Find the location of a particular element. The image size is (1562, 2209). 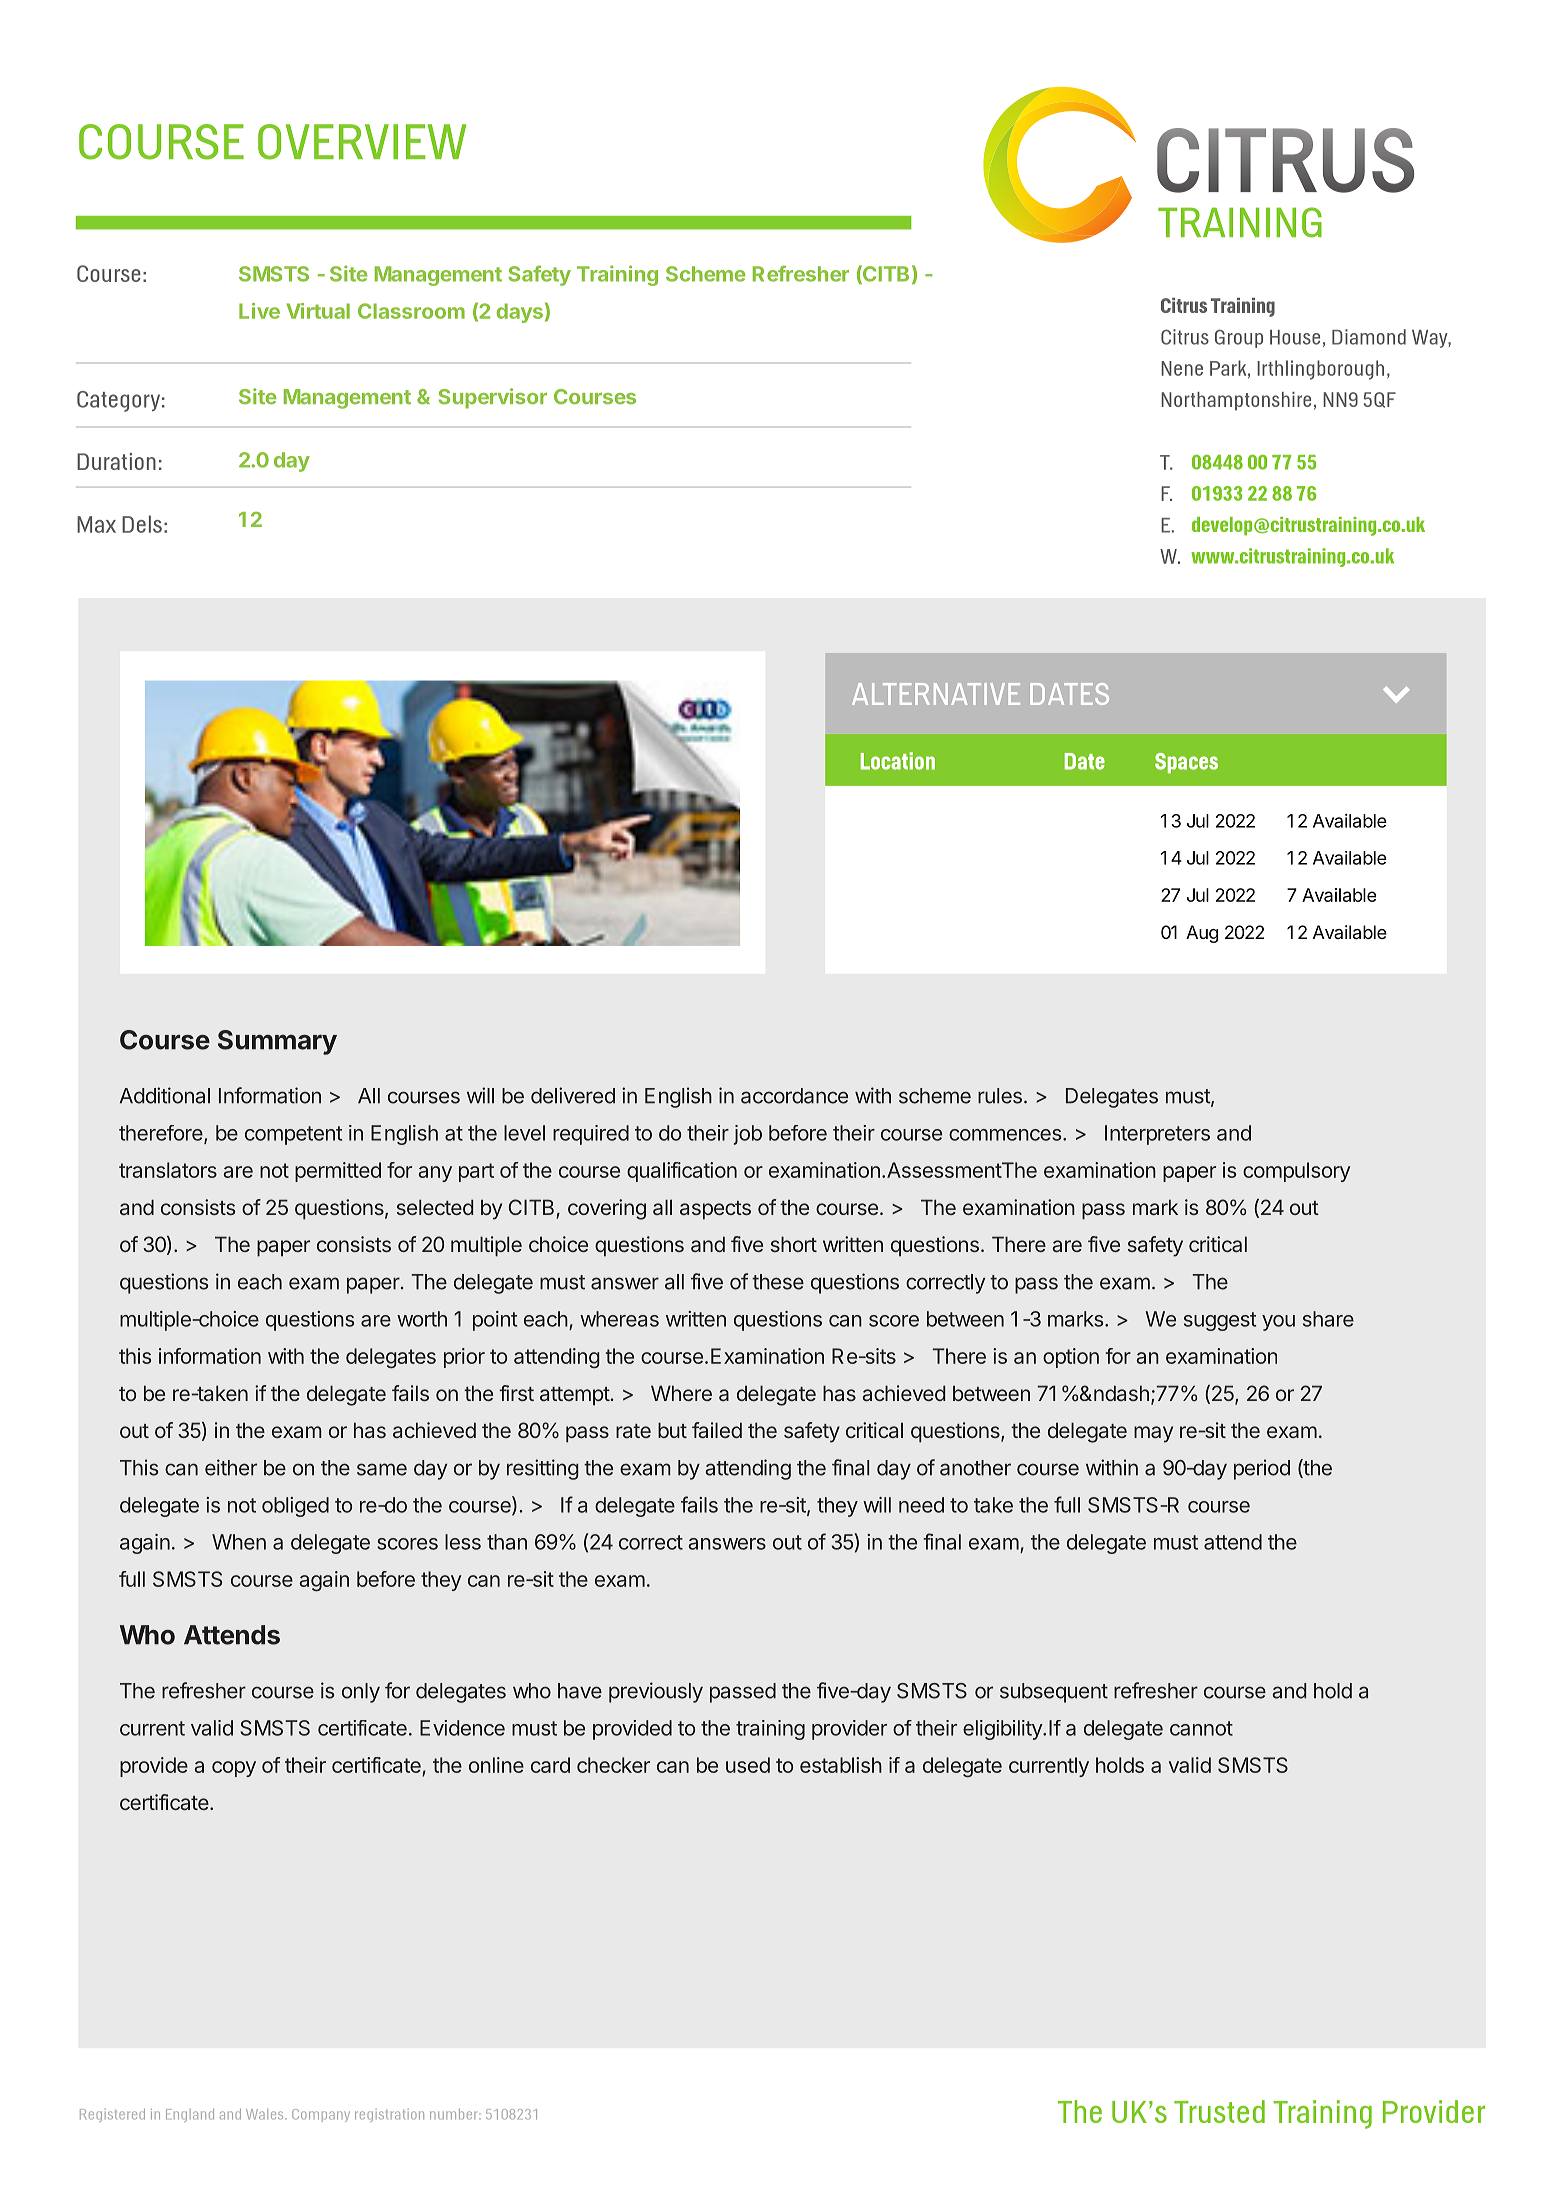

competent is located at coordinates (293, 1135).
